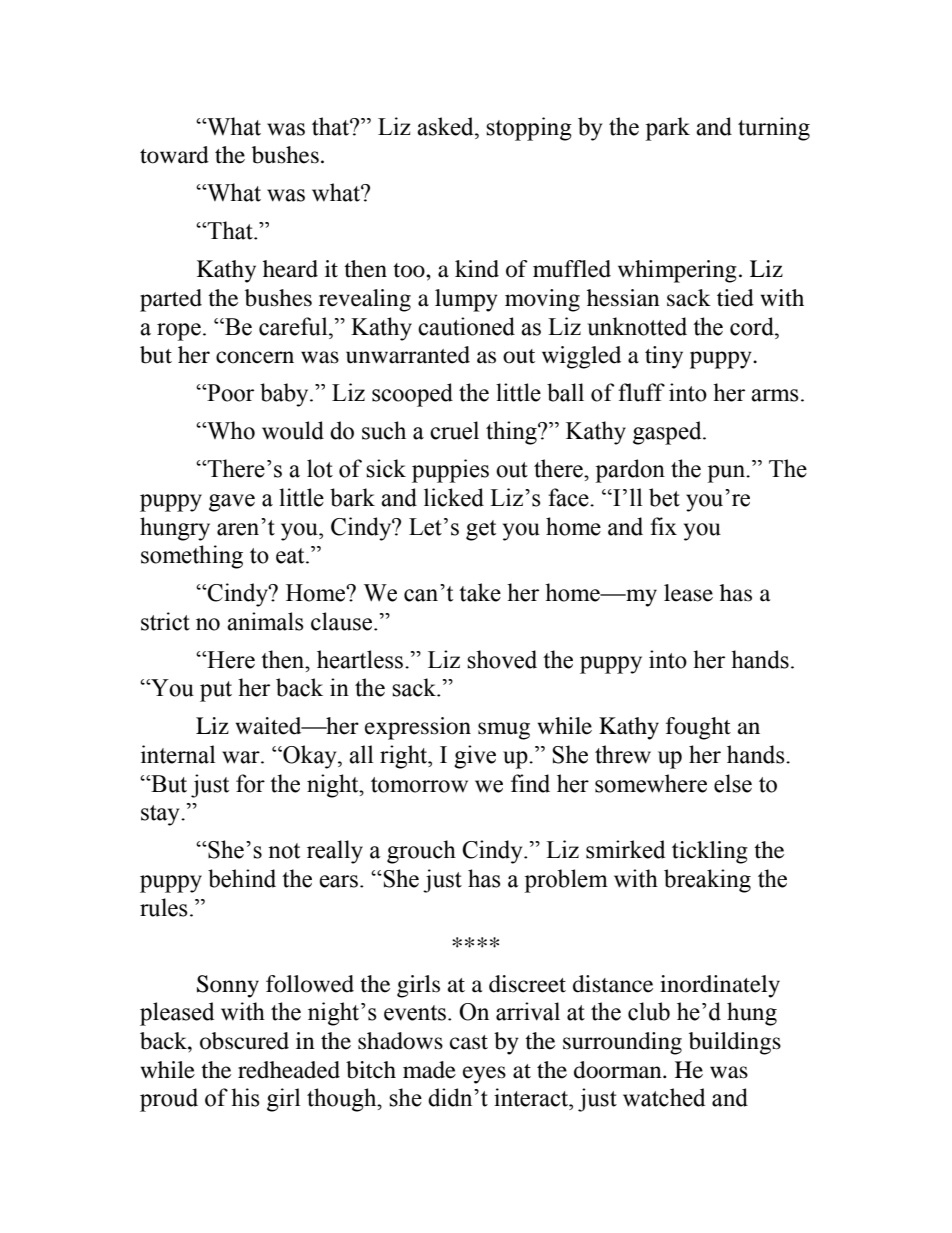 This image has height=1233, width=952. What do you see at coordinates (174, 155) in the image?
I see `toward` at bounding box center [174, 155].
